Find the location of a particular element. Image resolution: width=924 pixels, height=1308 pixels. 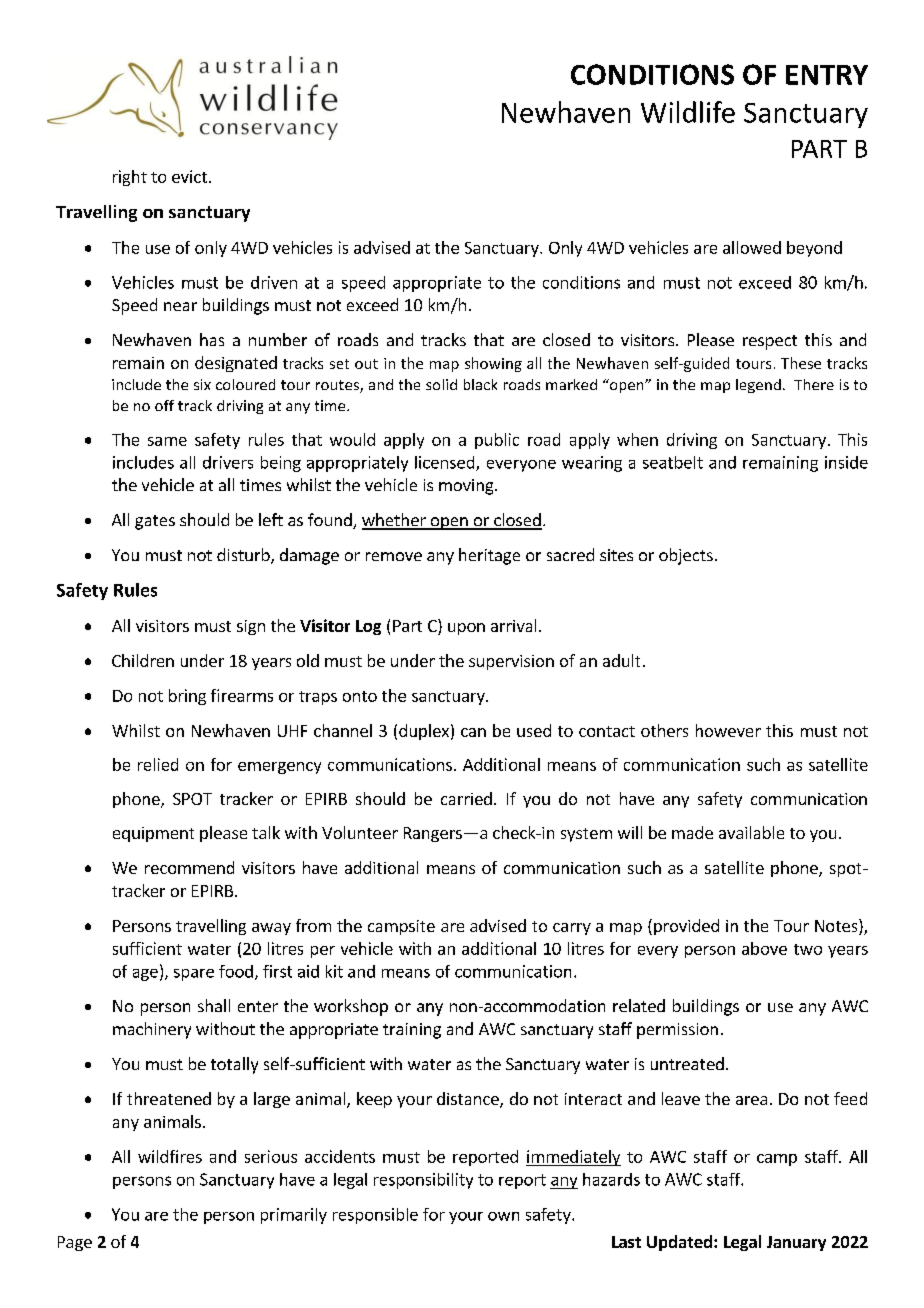

Wildlife is located at coordinates (688, 112).
